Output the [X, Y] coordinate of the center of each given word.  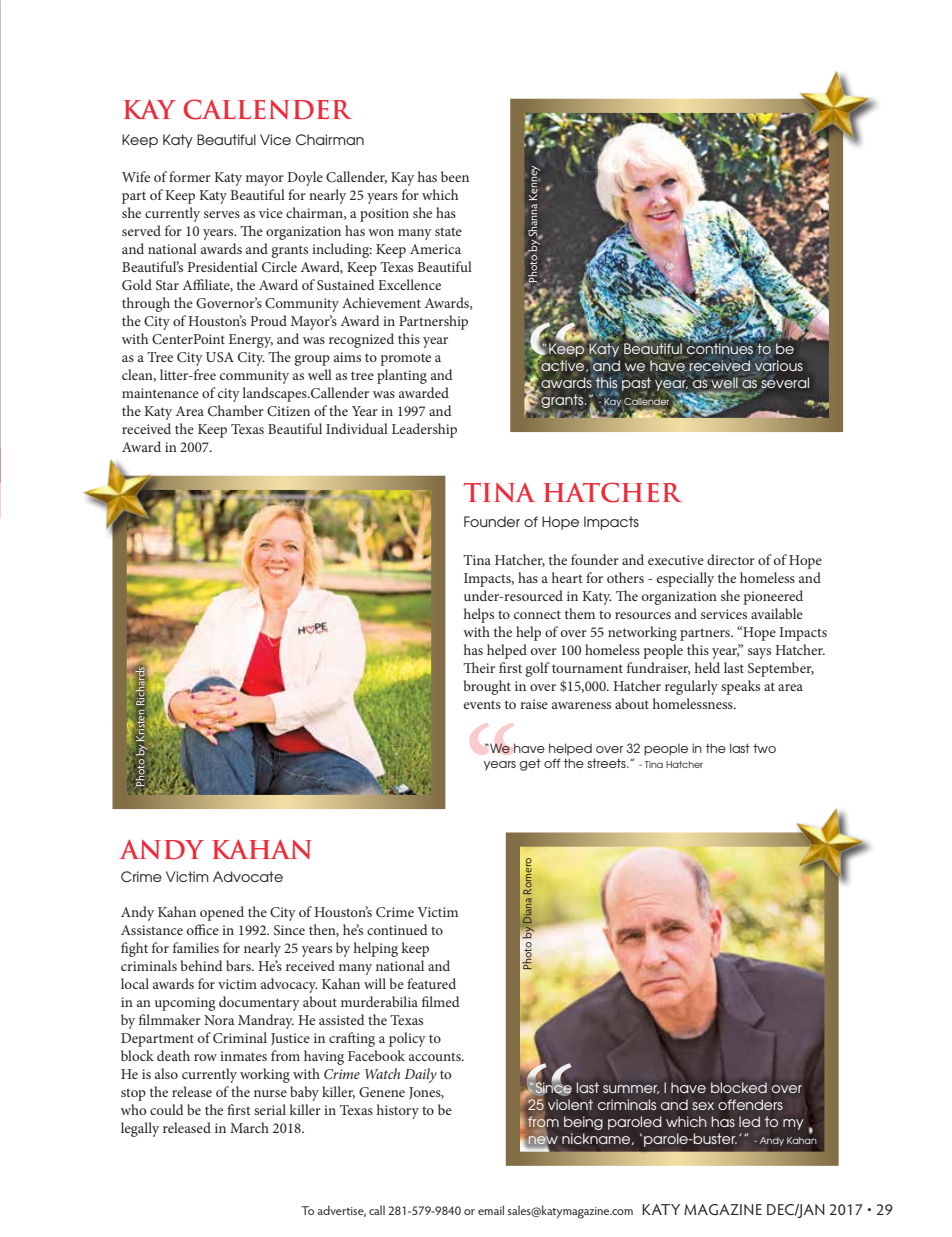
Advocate [248, 876]
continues [720, 347]
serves [222, 214]
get [530, 764]
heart [567, 577]
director [731, 559]
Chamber [236, 410]
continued [397, 929]
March [249, 1127]
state [448, 231]
